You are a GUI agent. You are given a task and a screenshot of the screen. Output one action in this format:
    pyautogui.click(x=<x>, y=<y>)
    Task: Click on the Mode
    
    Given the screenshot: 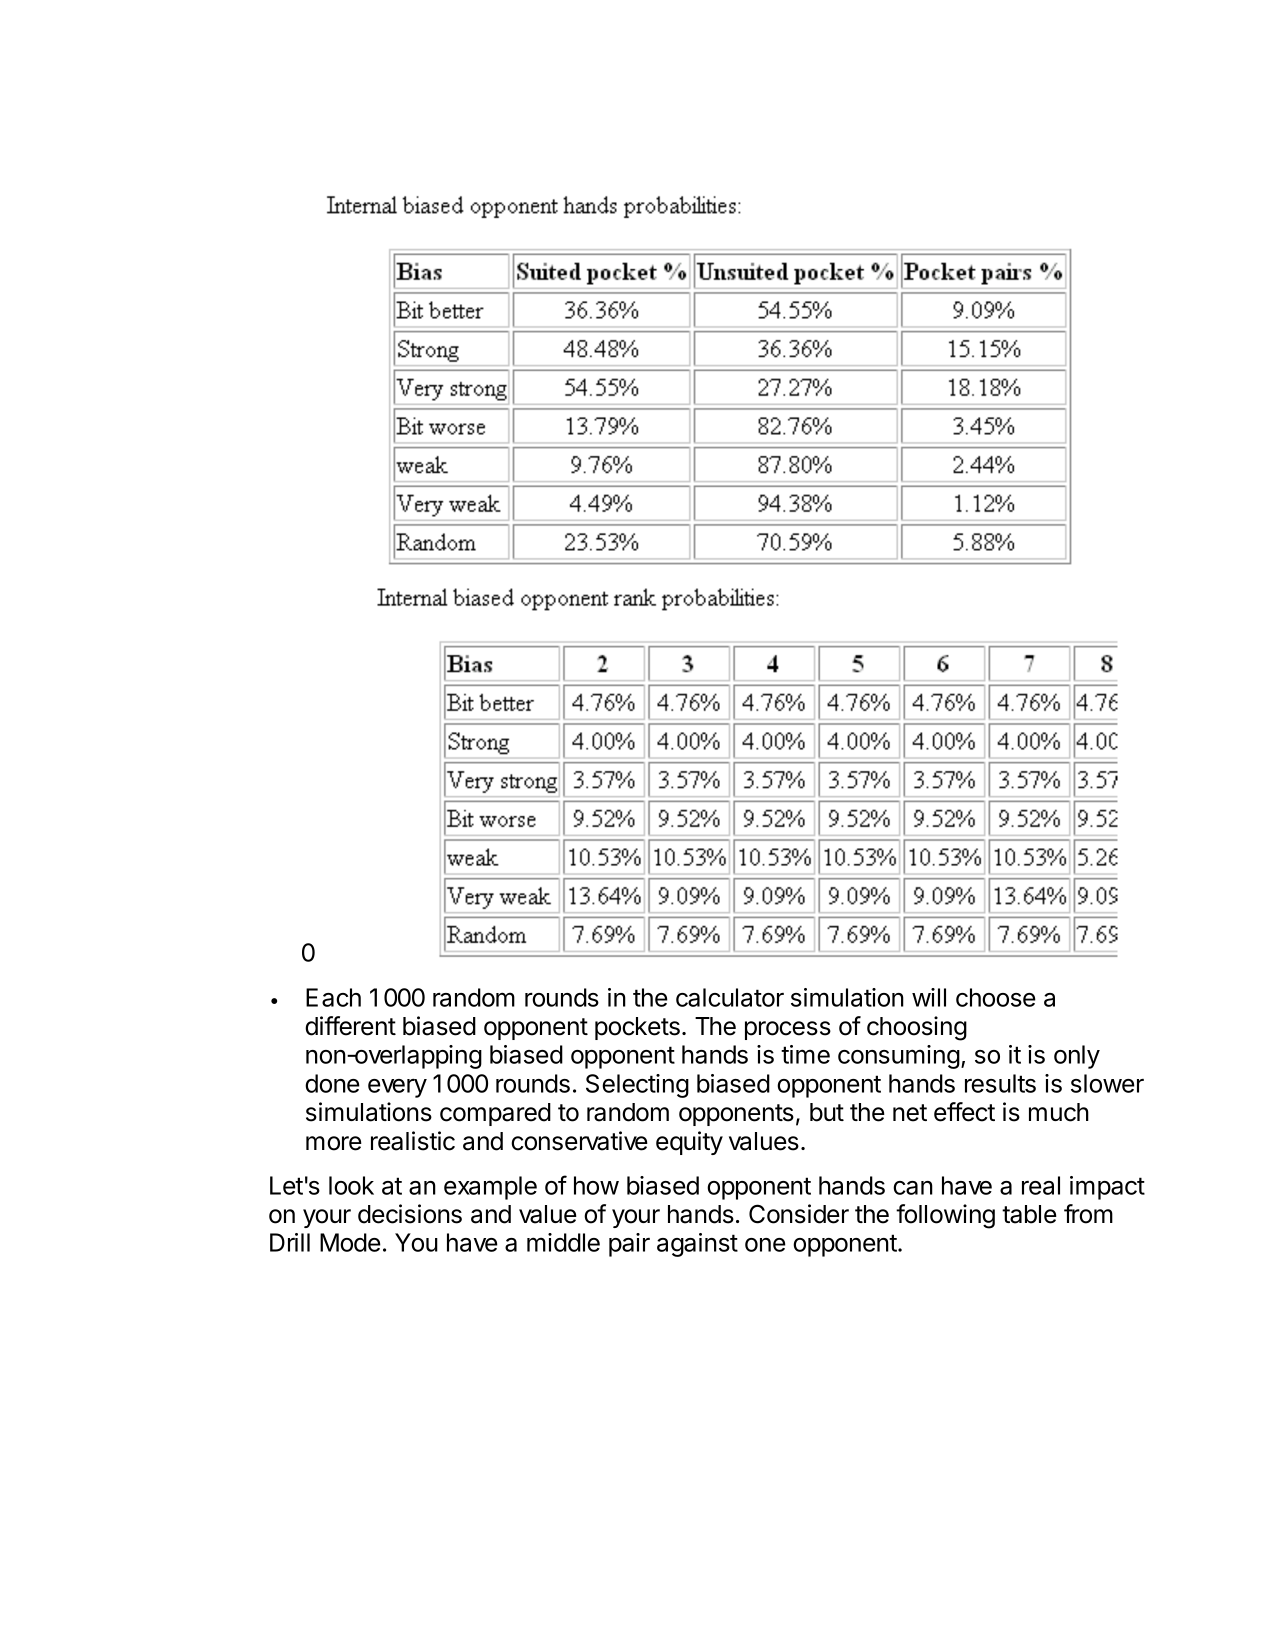 What is the action you would take?
    pyautogui.click(x=350, y=1242)
